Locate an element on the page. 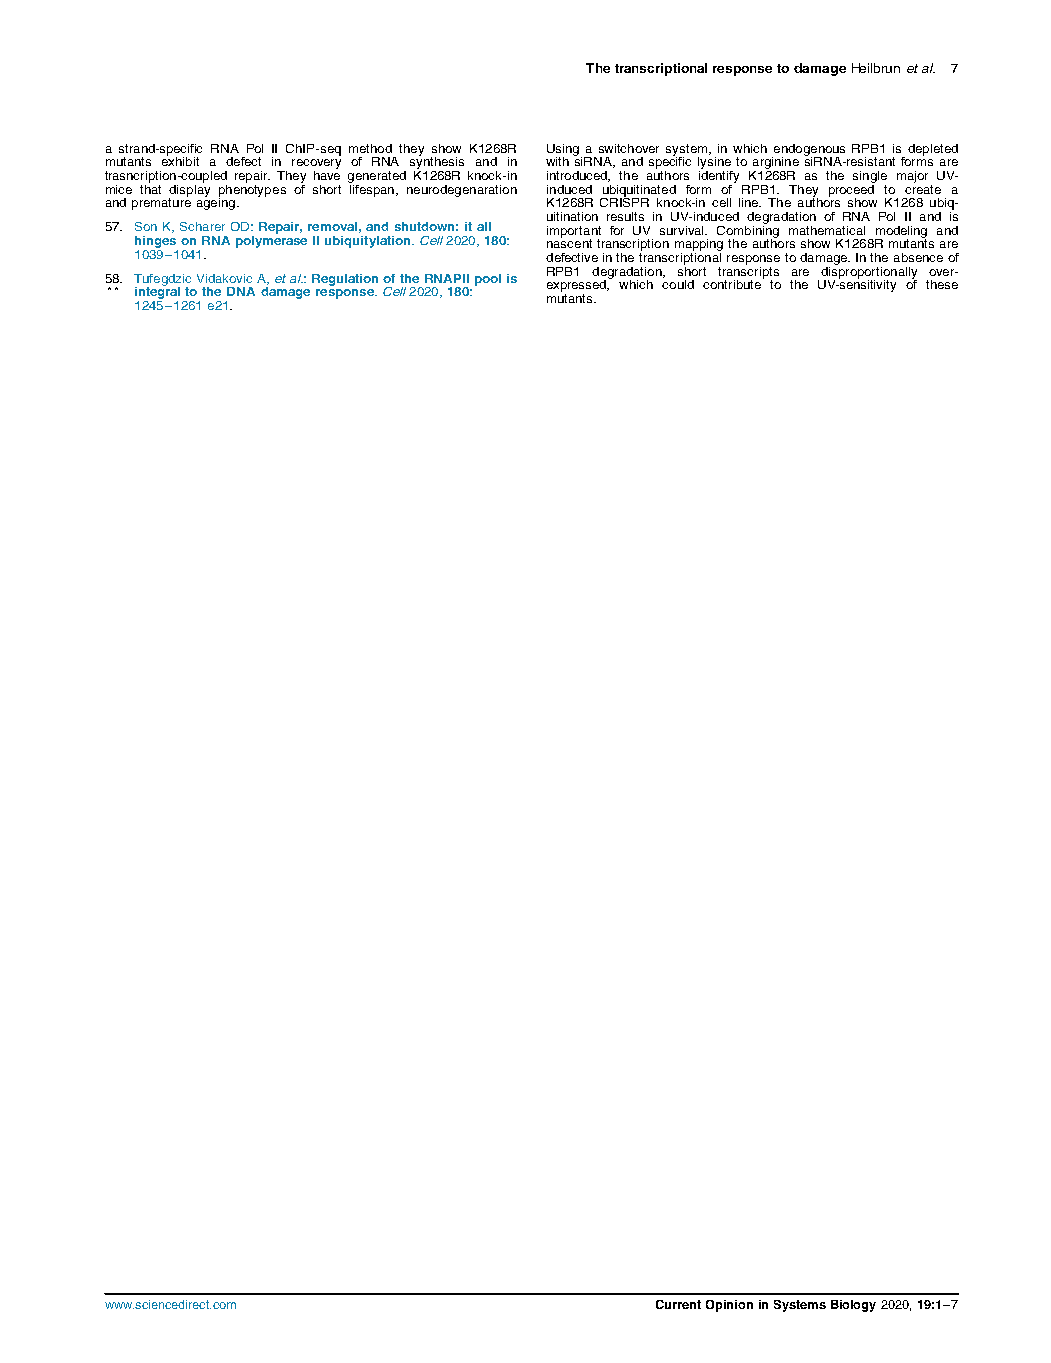 This image has width=1051, height=1363. with is located at coordinates (557, 161).
